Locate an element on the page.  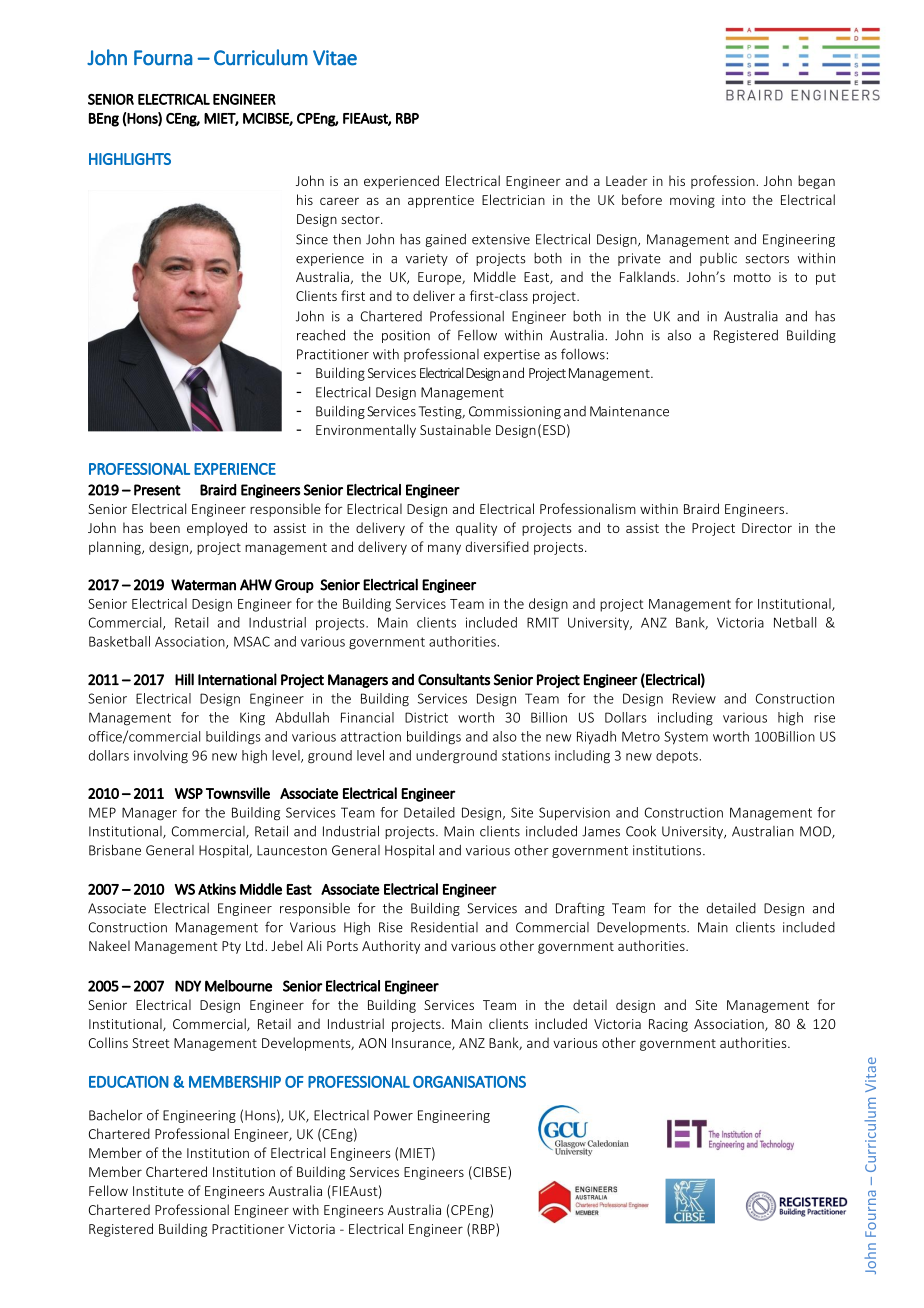
involving is located at coordinates (161, 757).
